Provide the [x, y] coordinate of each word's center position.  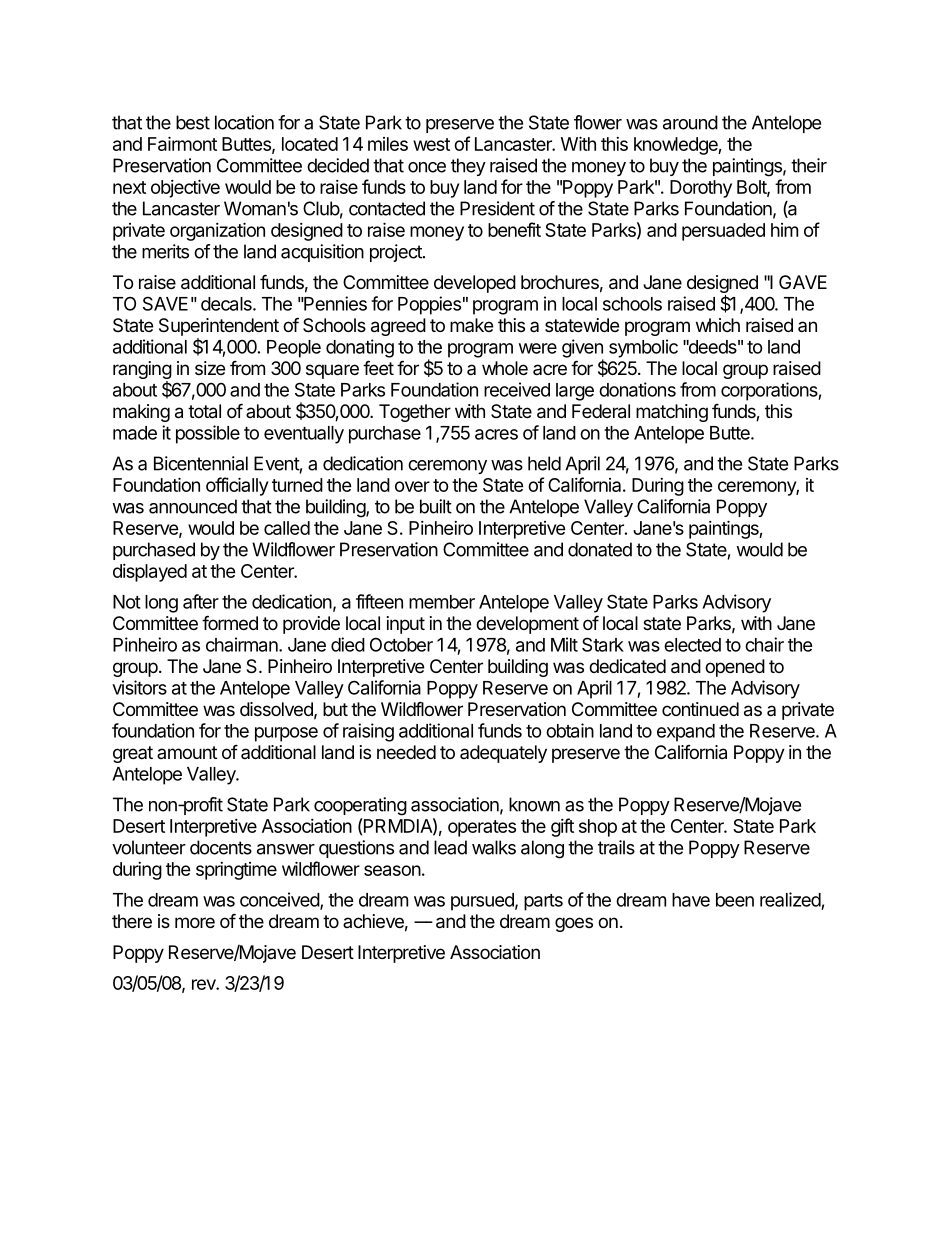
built [436, 506]
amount [187, 752]
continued [700, 709]
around [690, 122]
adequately [503, 754]
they [468, 167]
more [195, 922]
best [193, 122]
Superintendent [219, 327]
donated [600, 549]
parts [543, 902]
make [471, 325]
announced [193, 506]
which [718, 325]
